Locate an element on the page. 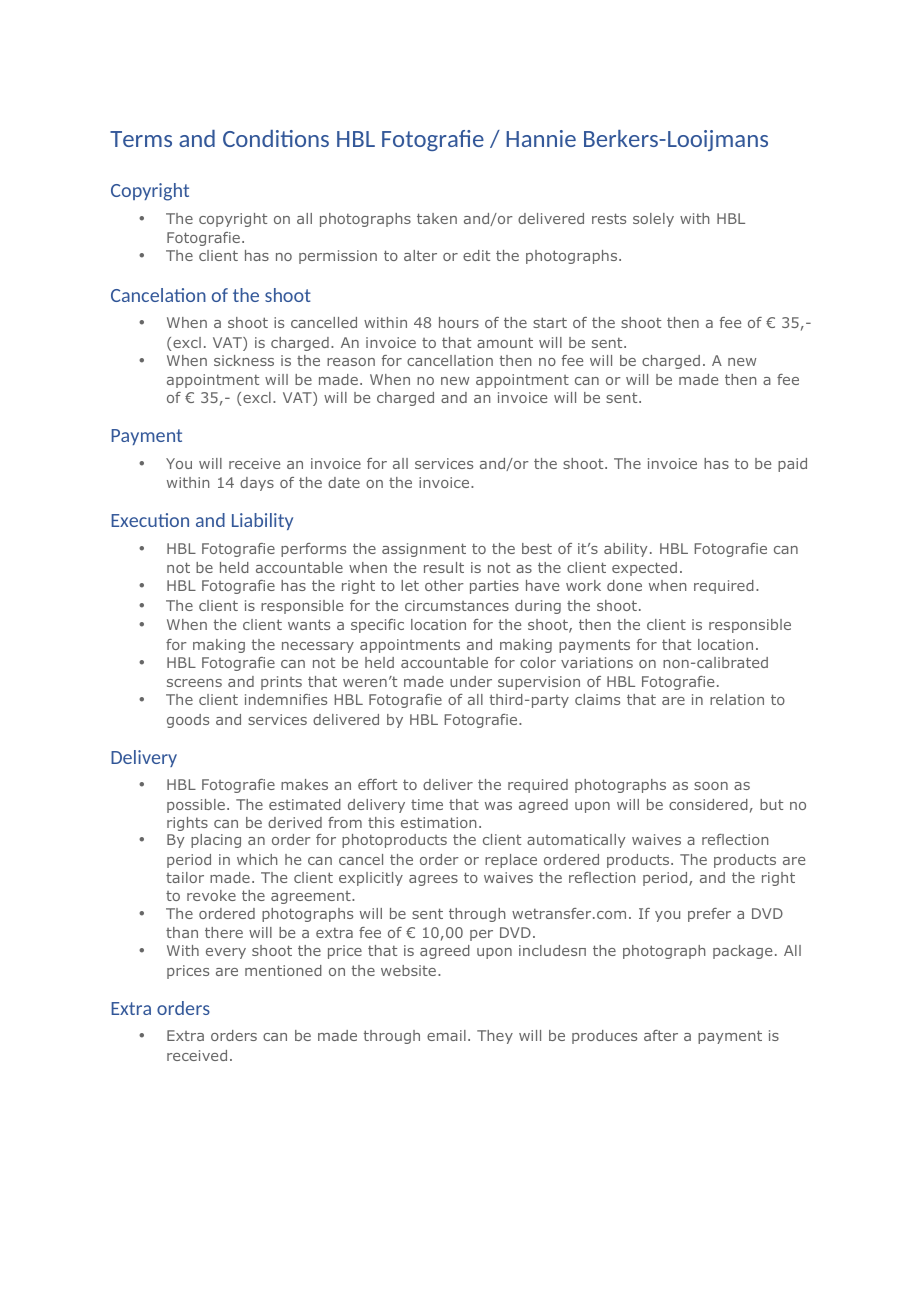 This document has width=924, height=1308. paid is located at coordinates (792, 465).
